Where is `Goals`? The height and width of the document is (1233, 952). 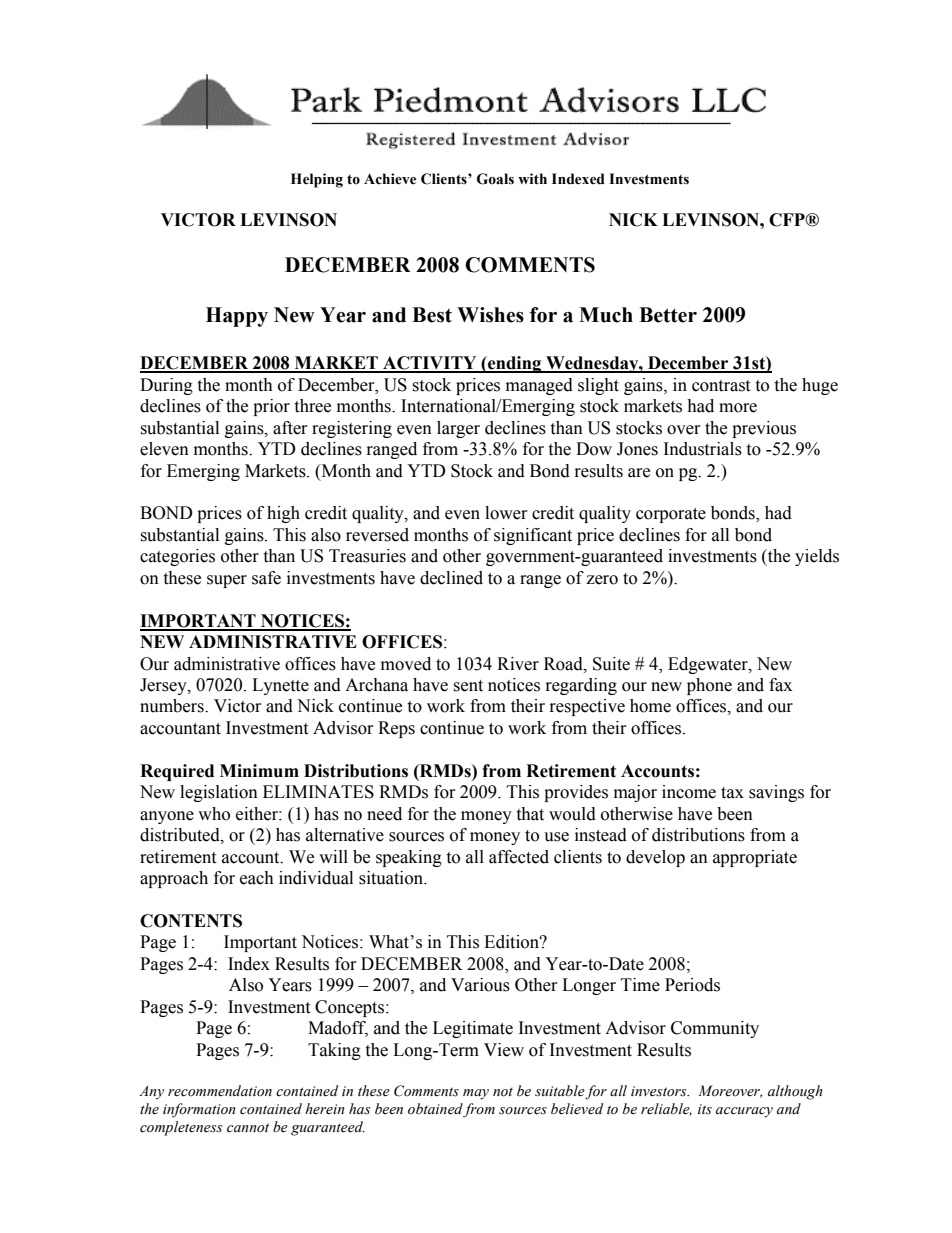
Goals is located at coordinates (495, 179).
